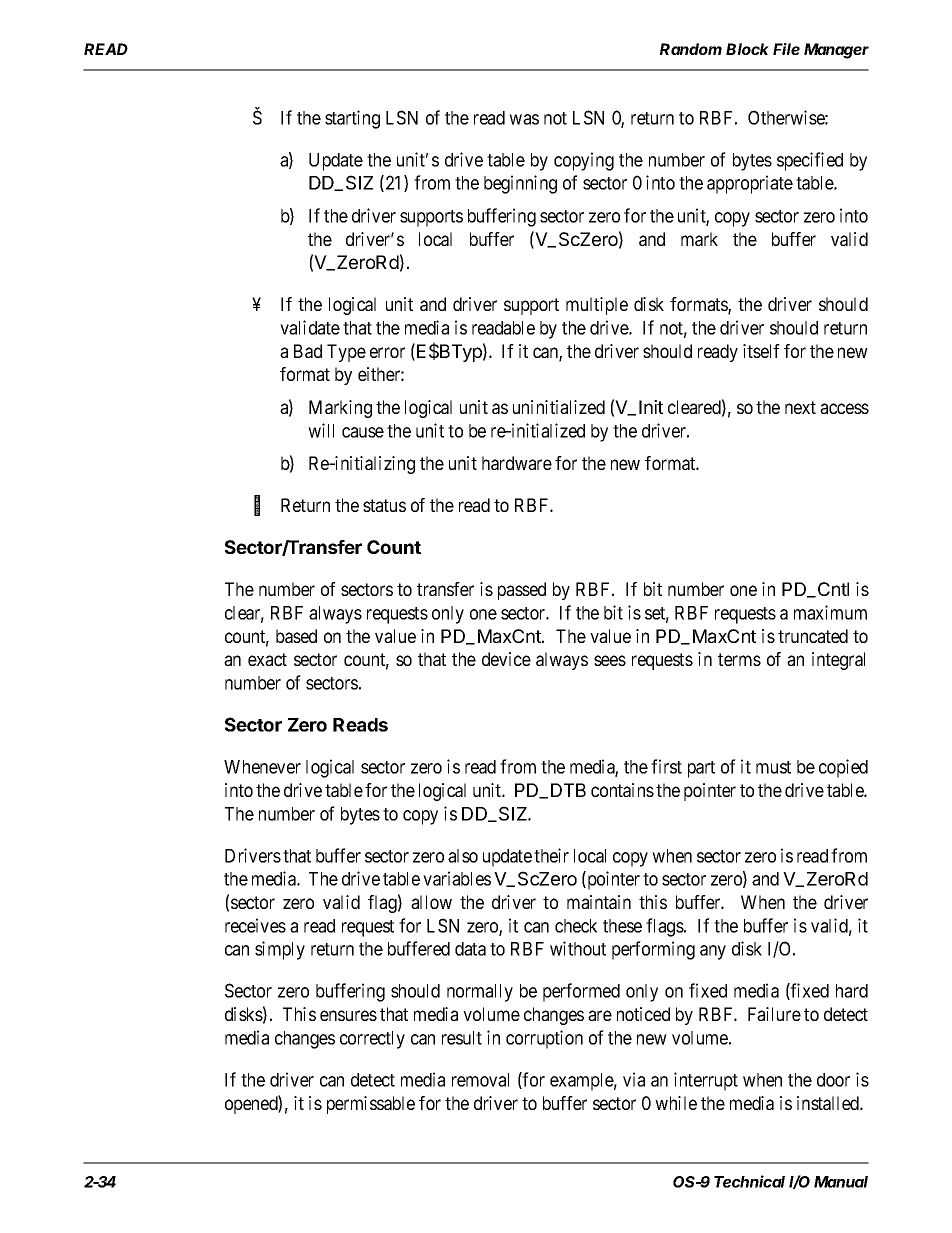  I want to click on was, so click(524, 119).
